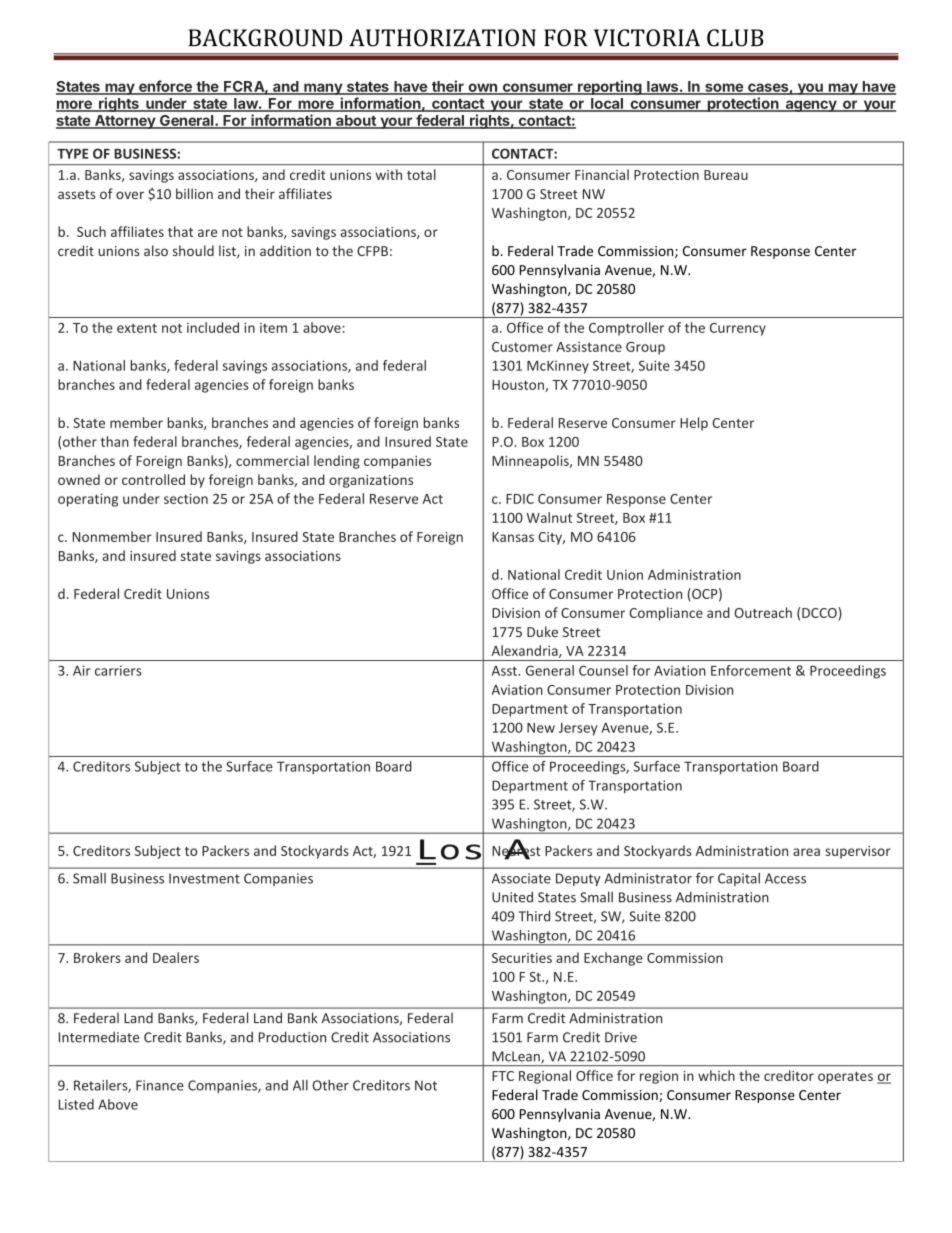  Describe the element at coordinates (763, 612) in the image. I see `Outreach` at that location.
